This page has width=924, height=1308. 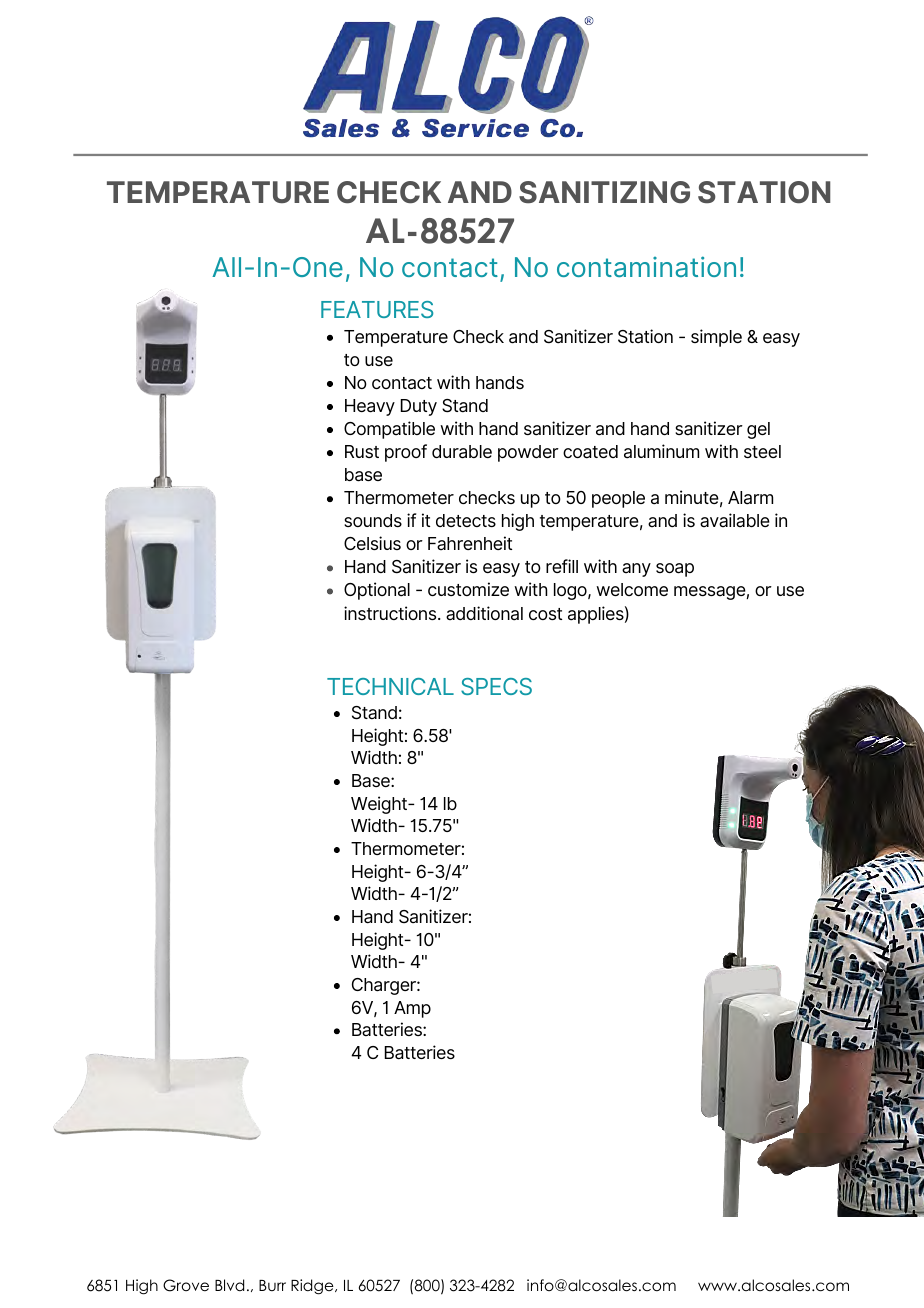 I want to click on contamination, so click(x=646, y=266).
